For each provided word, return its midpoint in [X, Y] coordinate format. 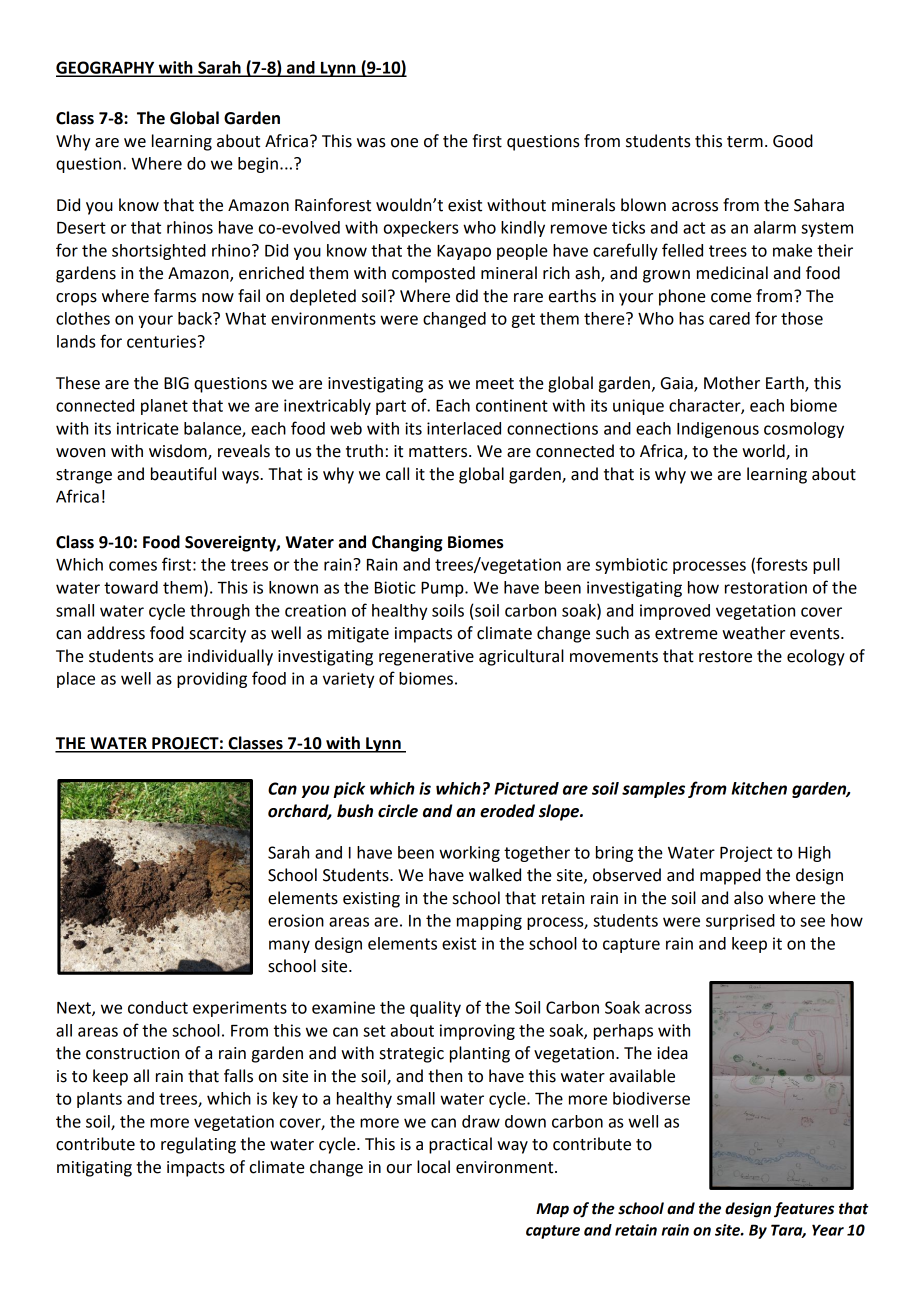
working [469, 854]
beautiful [183, 474]
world [764, 452]
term [745, 142]
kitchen [759, 788]
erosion [296, 920]
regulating [198, 1145]
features [804, 1210]
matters [439, 452]
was [371, 143]
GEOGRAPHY [106, 68]
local [433, 1167]
